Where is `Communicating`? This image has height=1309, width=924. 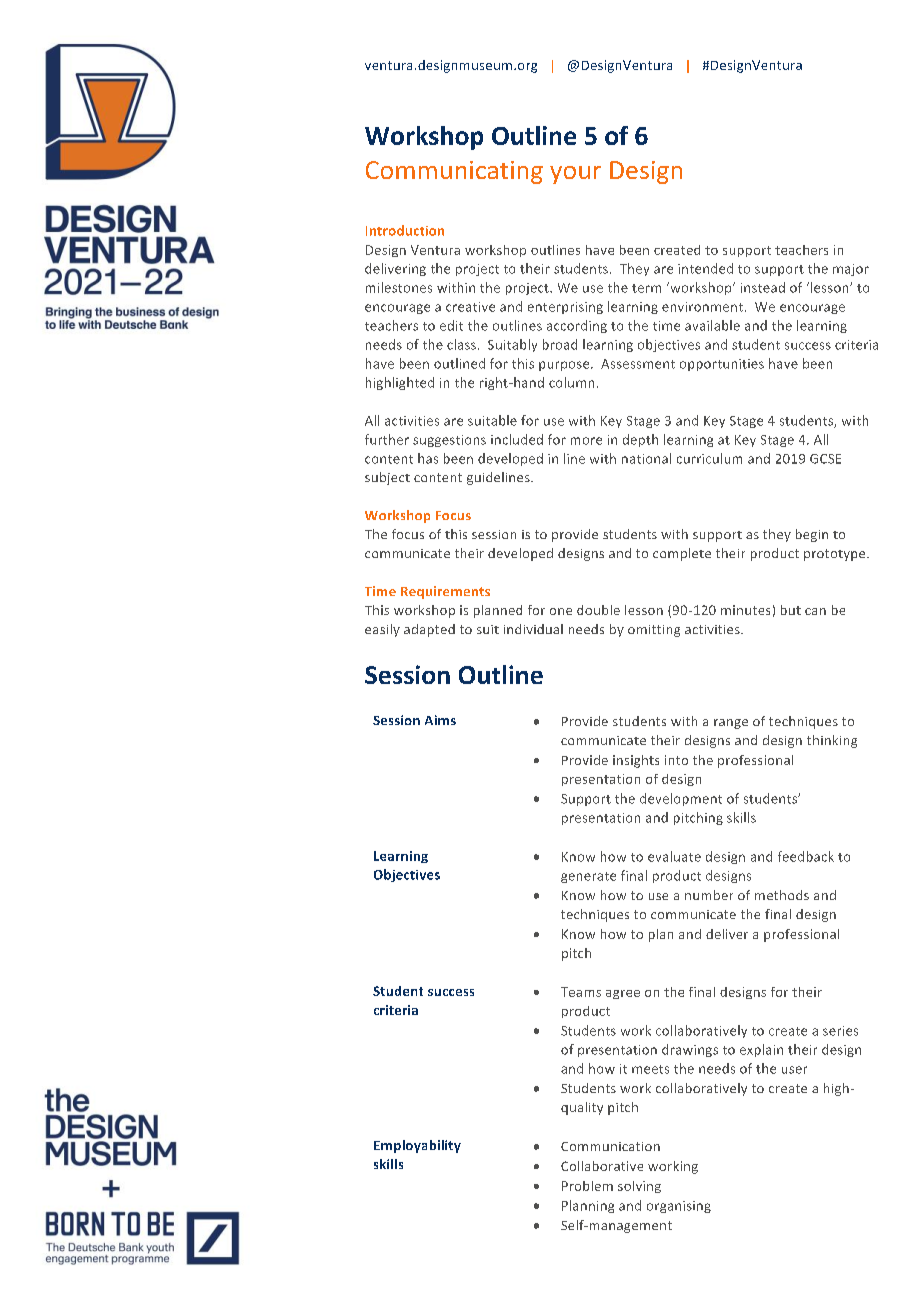 Communicating is located at coordinates (454, 172).
